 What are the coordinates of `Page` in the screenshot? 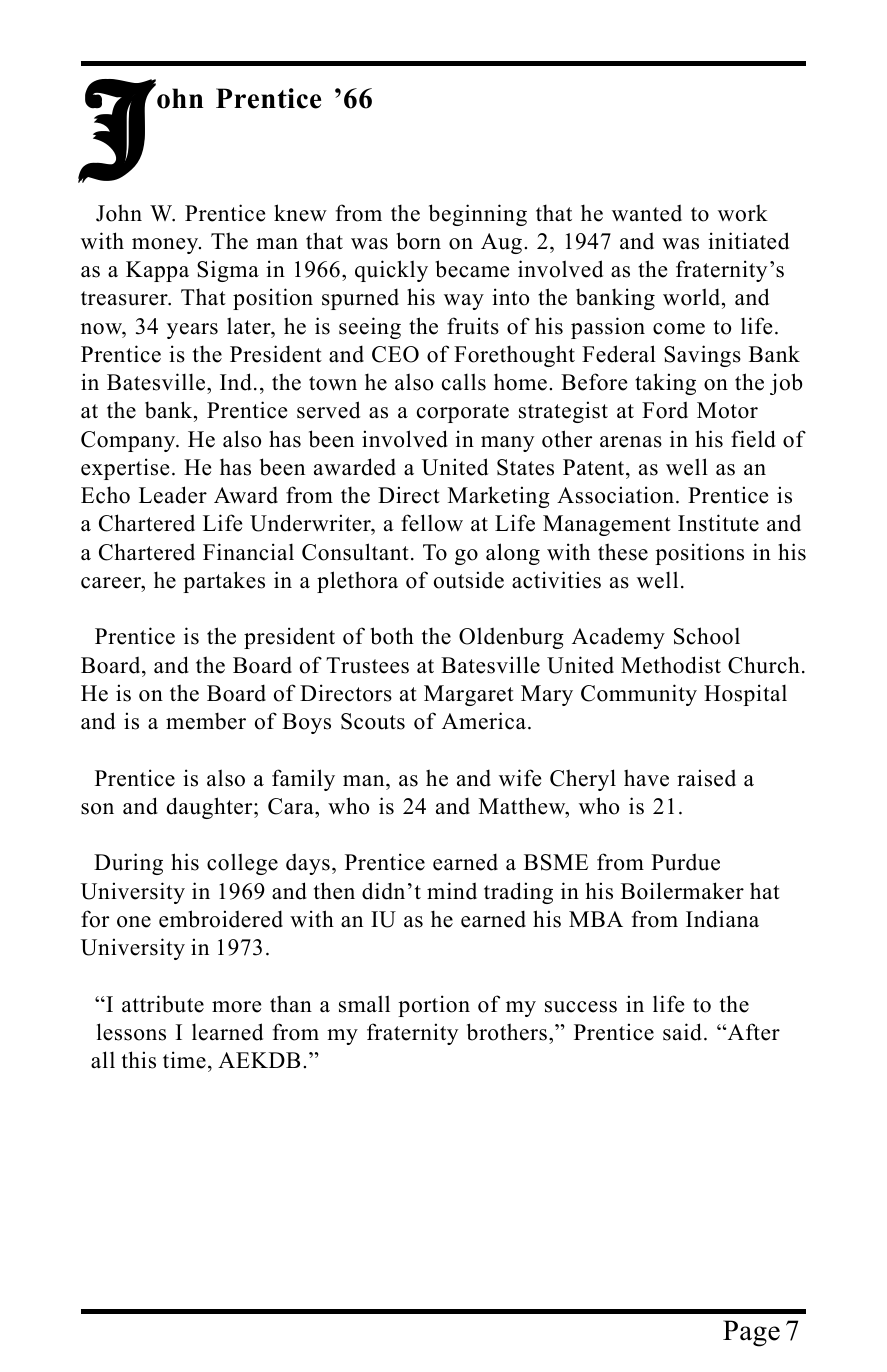 It's located at (751, 1333).
